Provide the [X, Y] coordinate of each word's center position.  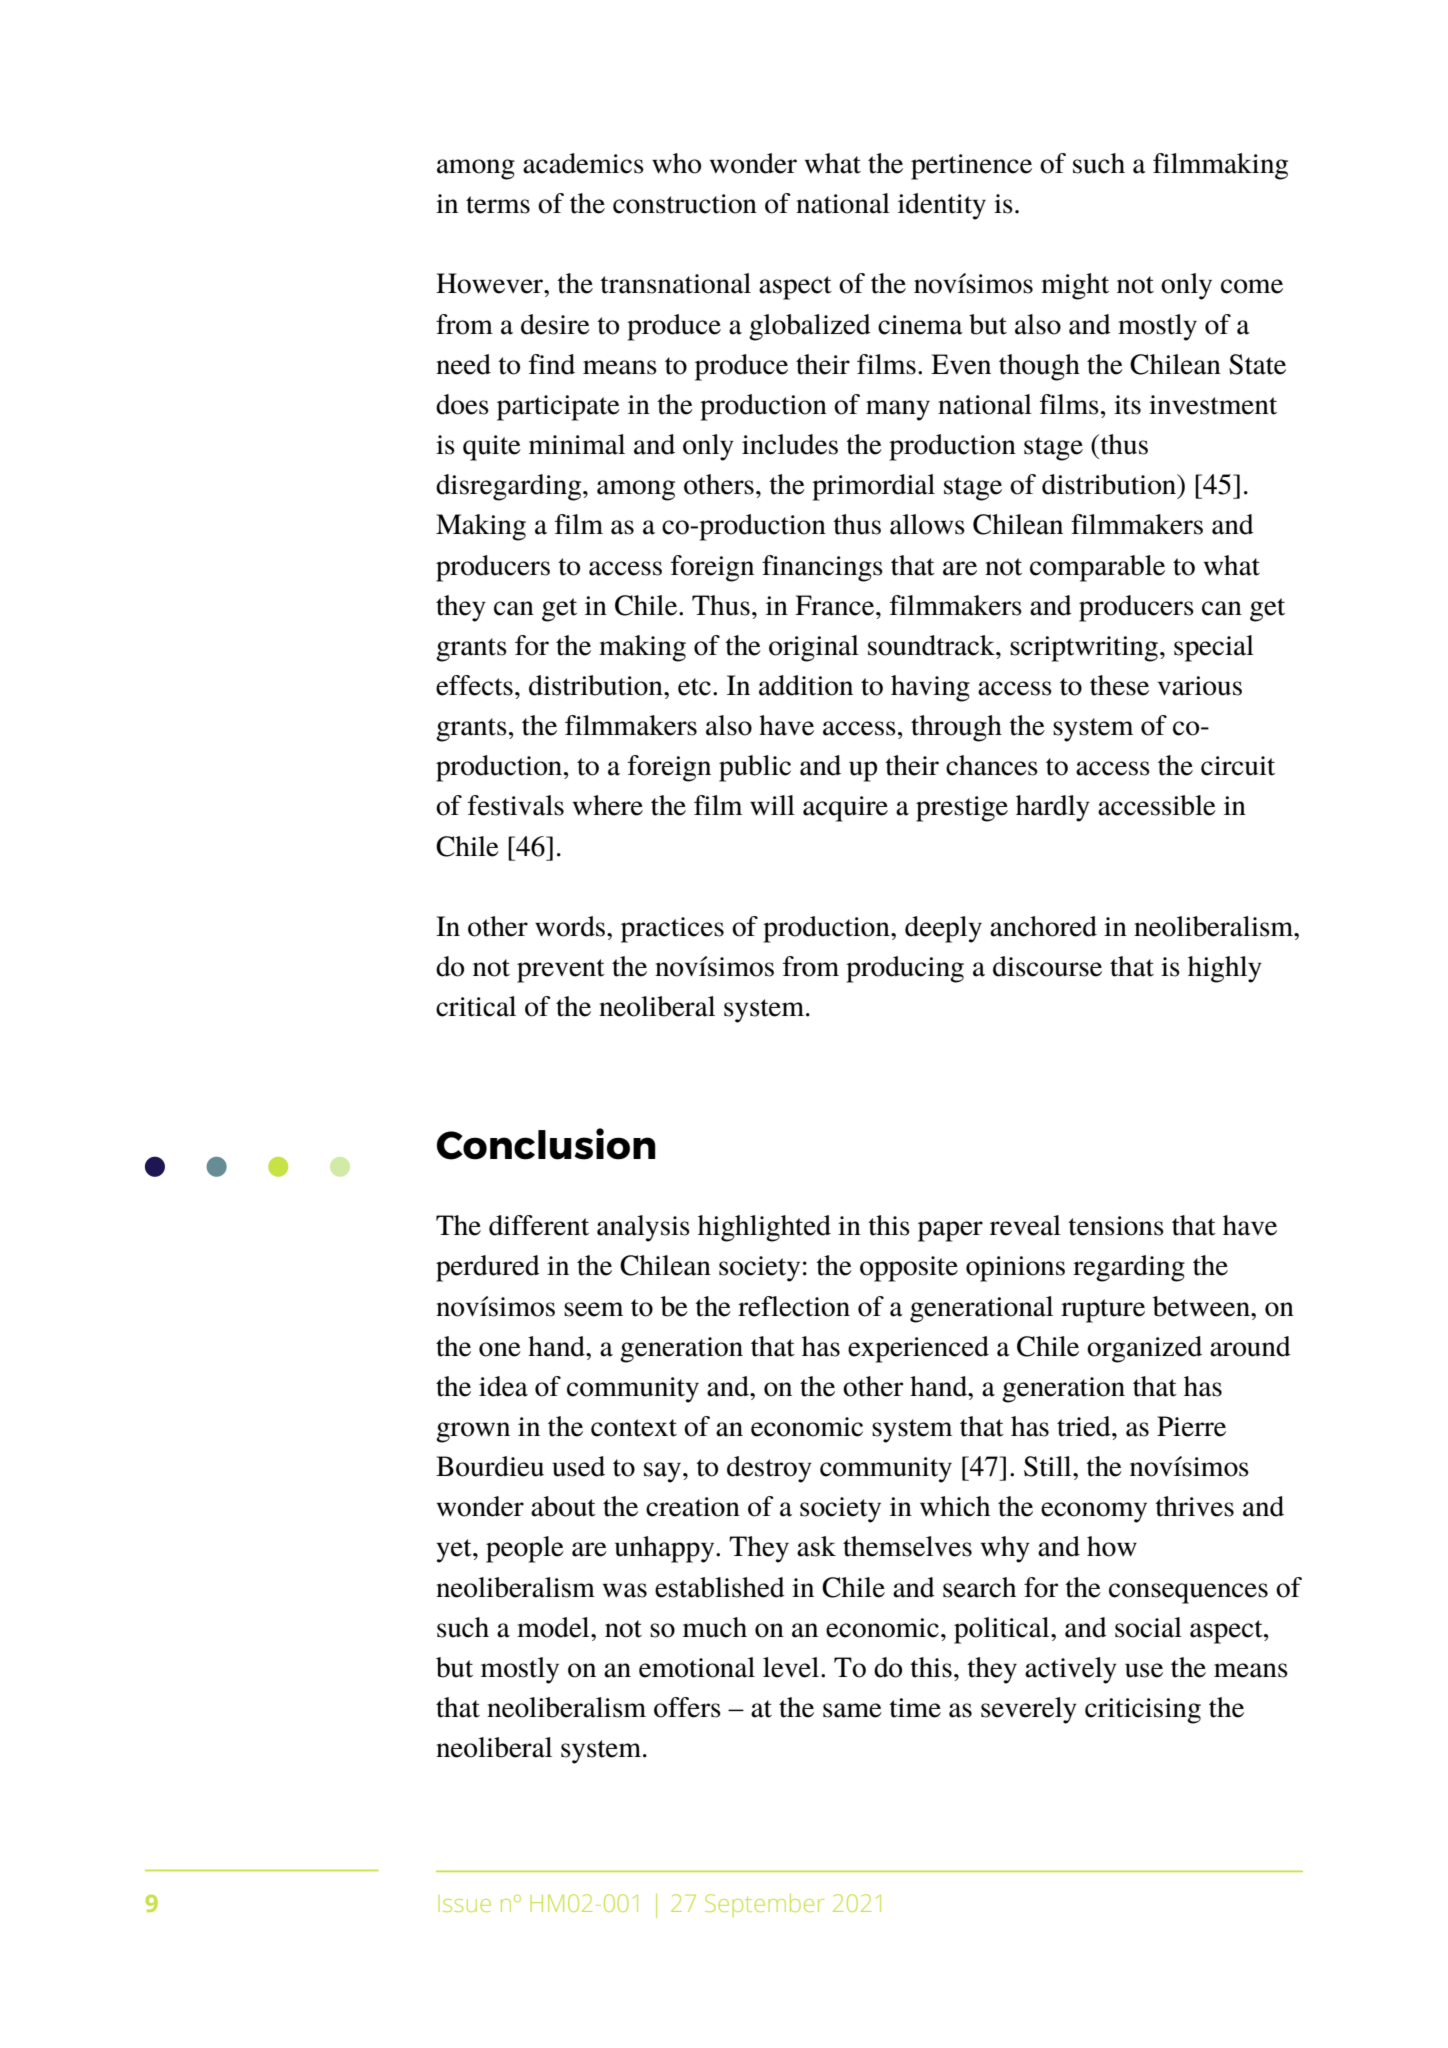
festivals [516, 805]
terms [498, 205]
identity [942, 206]
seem [593, 1309]
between [1202, 1306]
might [1075, 286]
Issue [464, 1903]
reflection [794, 1306]
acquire [845, 809]
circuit [1238, 766]
